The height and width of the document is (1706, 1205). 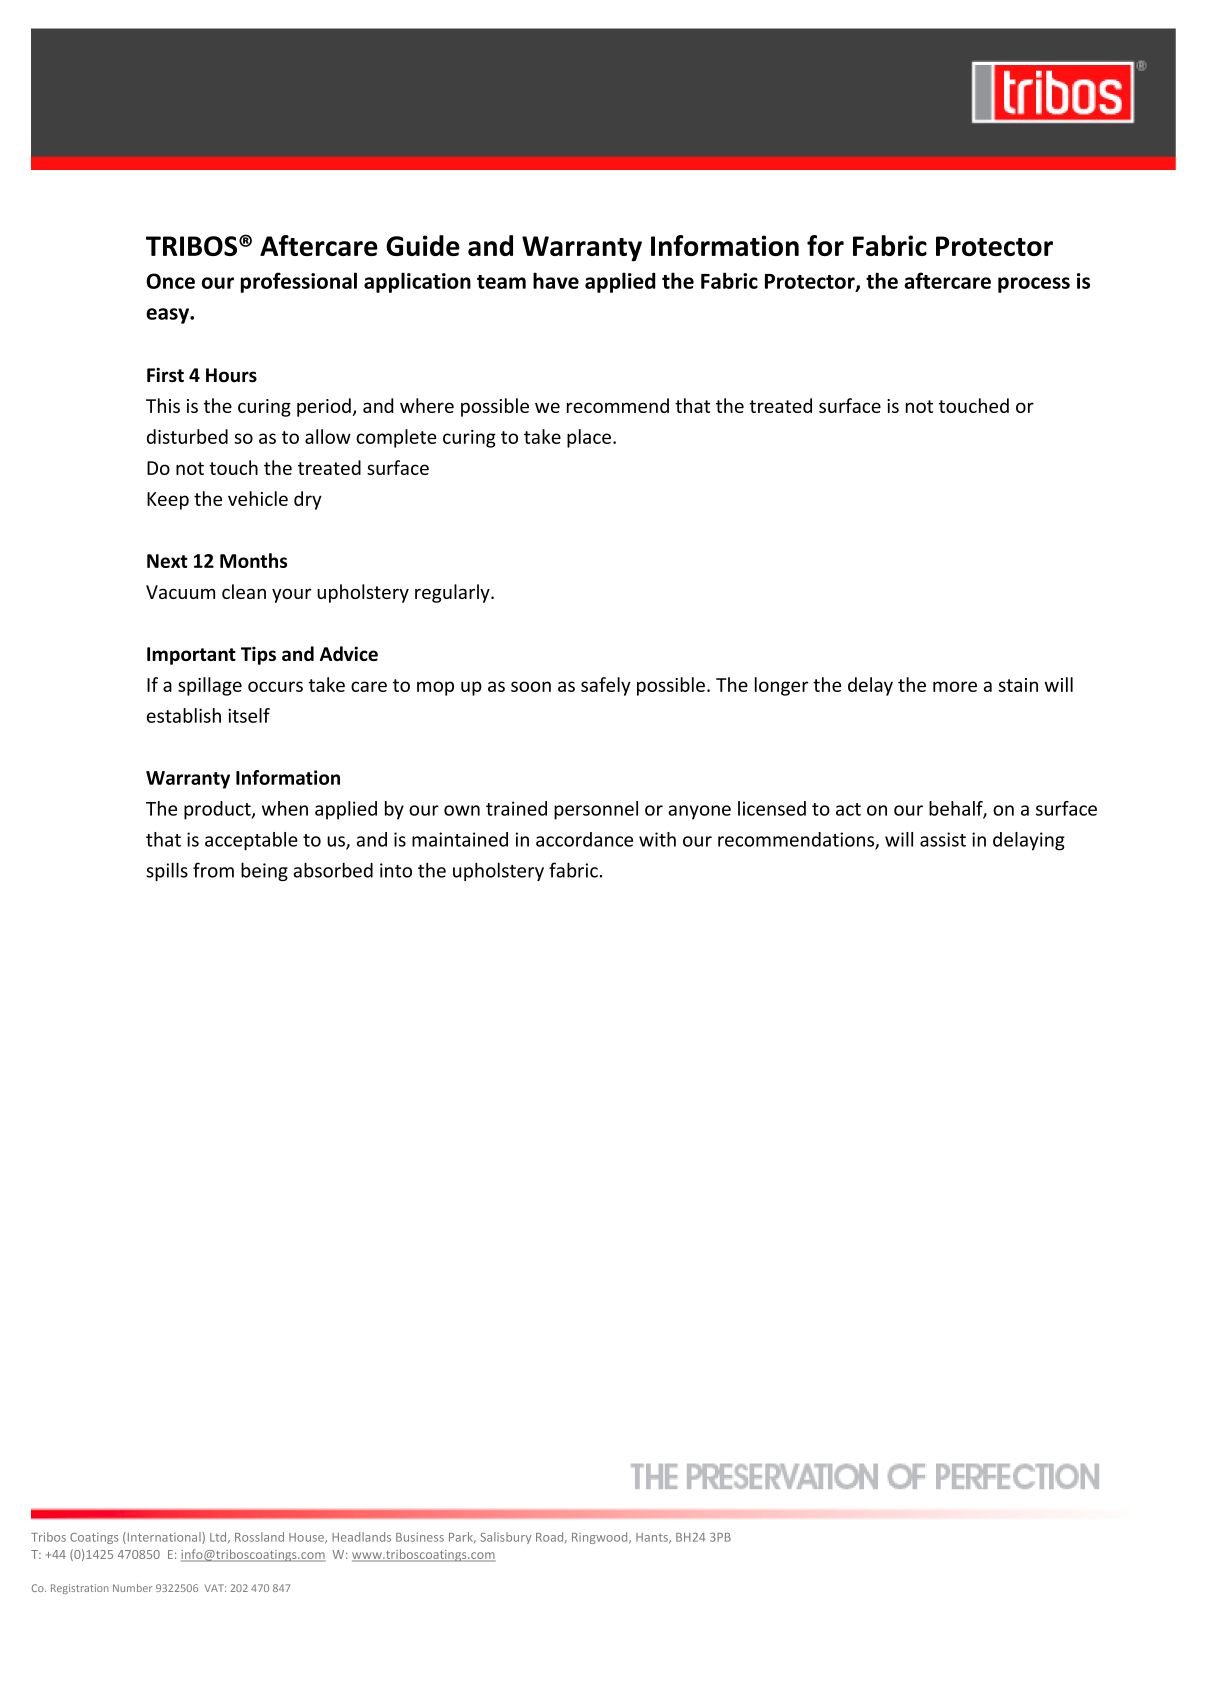 What do you see at coordinates (653, 1538) in the document?
I see `Hants` at bounding box center [653, 1538].
